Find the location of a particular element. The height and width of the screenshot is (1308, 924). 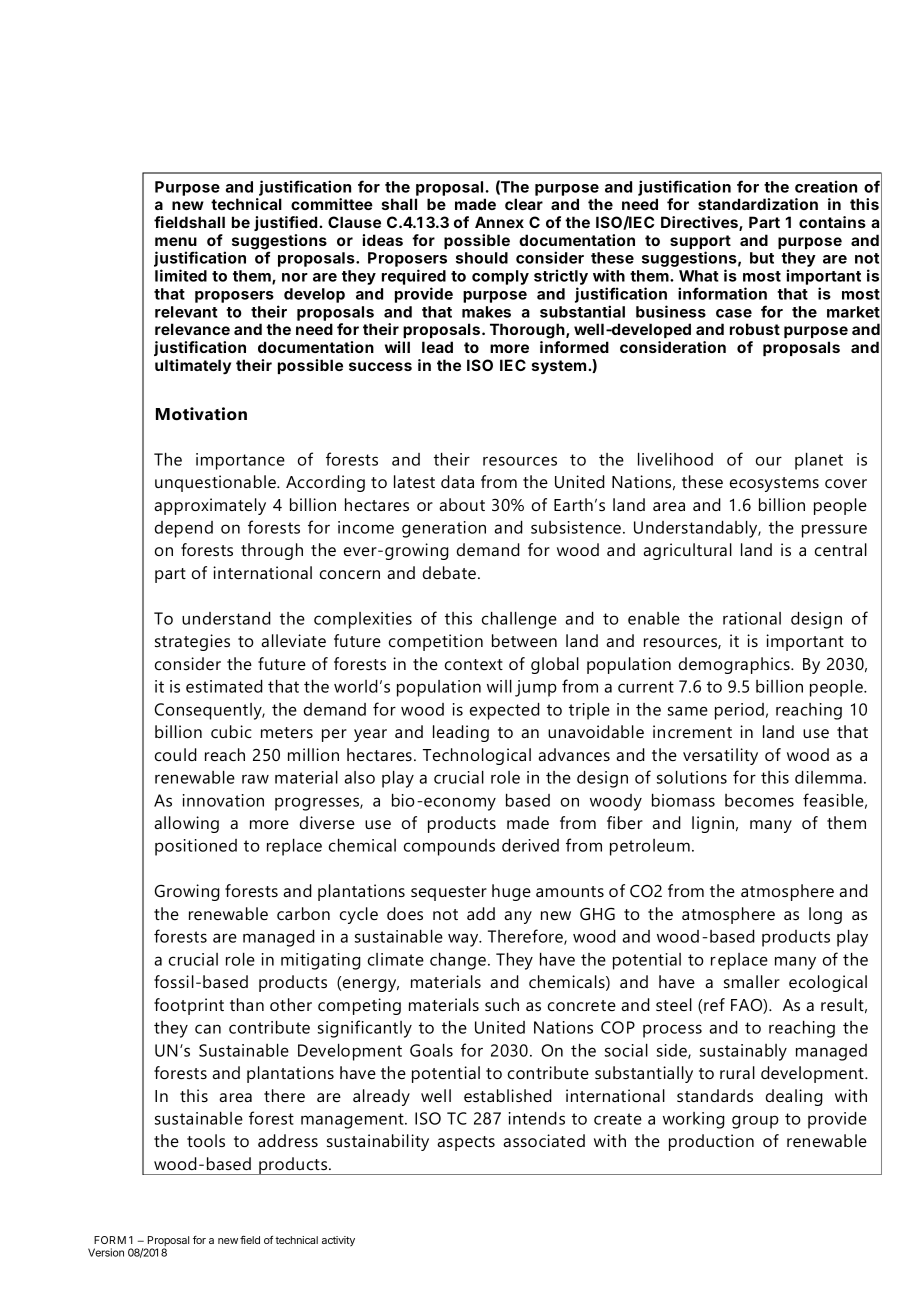

menu is located at coordinates (176, 241).
